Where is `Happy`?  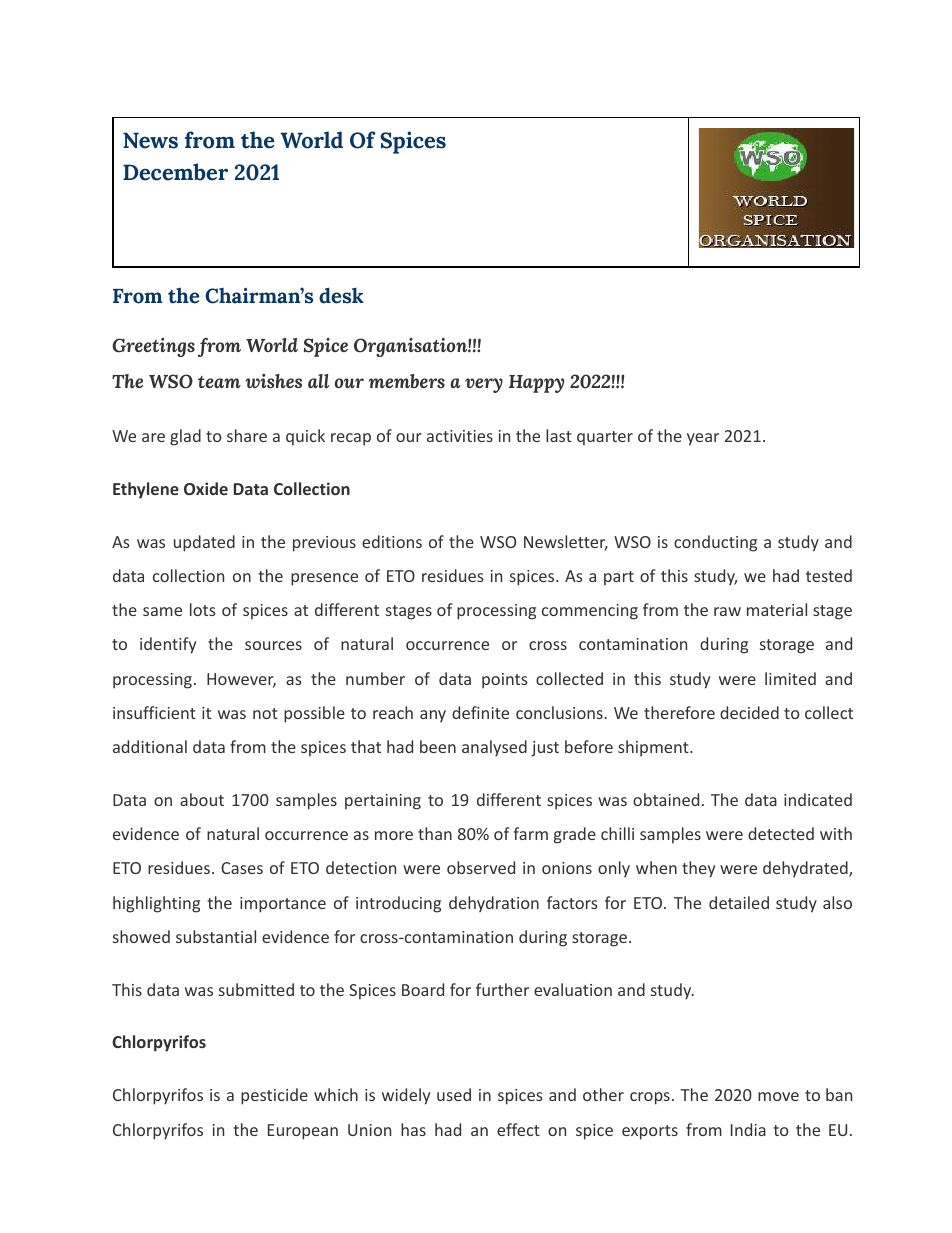 Happy is located at coordinates (536, 384).
